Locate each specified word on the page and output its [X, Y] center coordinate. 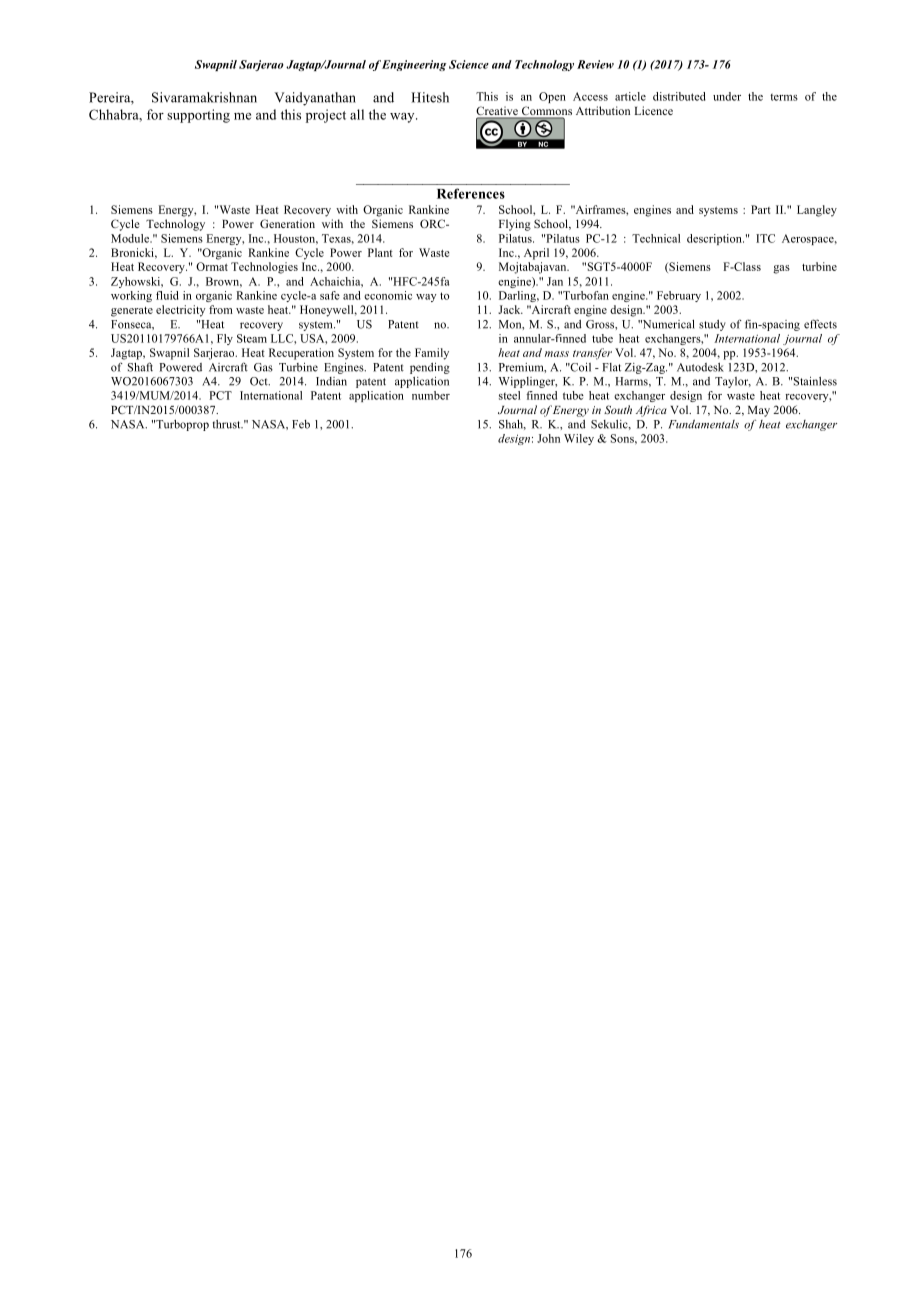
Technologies [264, 268]
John [548, 438]
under [727, 96]
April [536, 254]
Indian [331, 381]
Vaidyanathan [315, 99]
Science [469, 64]
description [715, 239]
